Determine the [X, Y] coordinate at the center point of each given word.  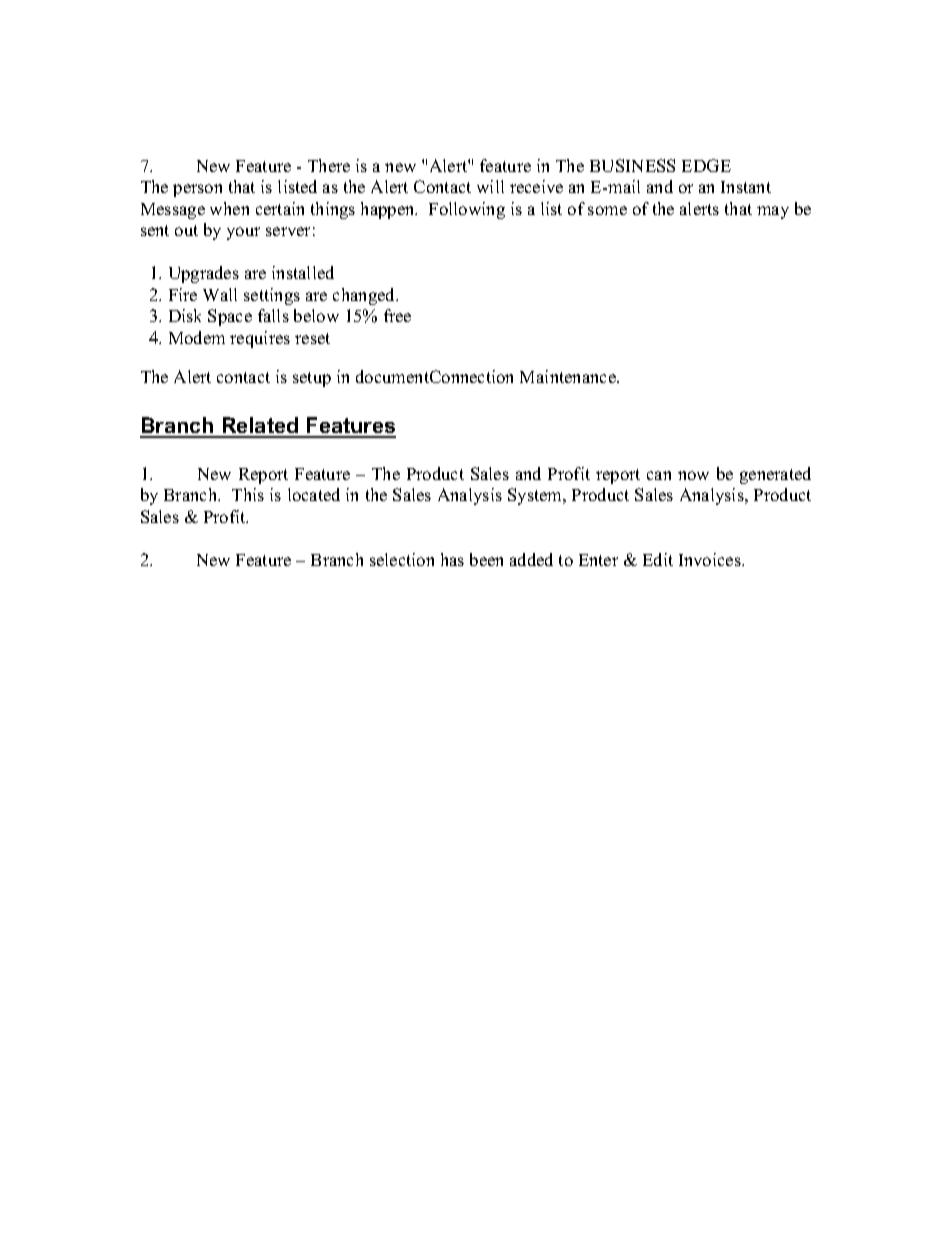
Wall [220, 294]
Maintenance [569, 376]
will [490, 186]
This [248, 494]
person [197, 190]
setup [312, 379]
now [693, 475]
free [397, 315]
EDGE [706, 165]
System [536, 496]
